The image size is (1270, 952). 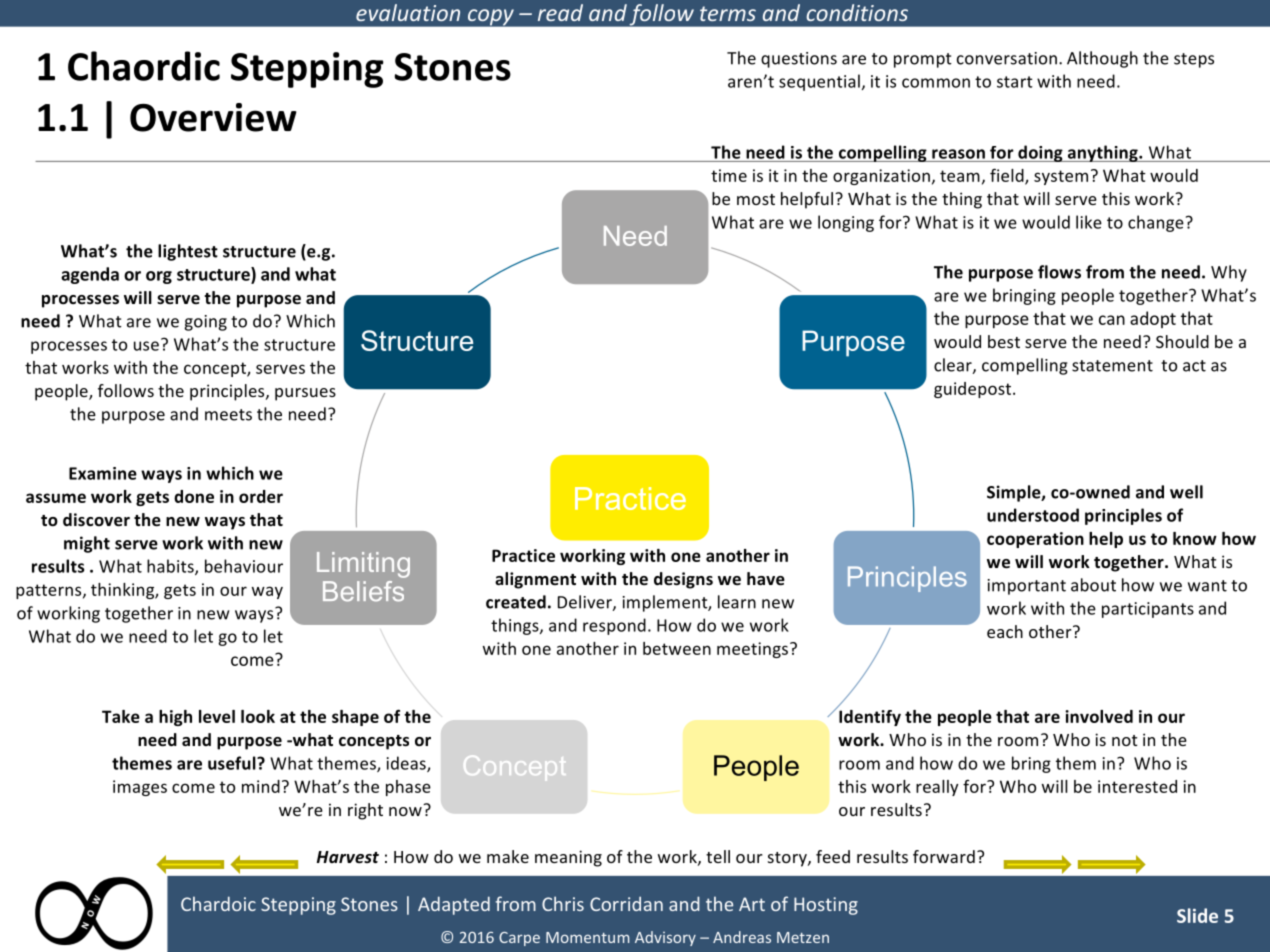 What do you see at coordinates (205, 323) in the screenshot?
I see `going` at bounding box center [205, 323].
